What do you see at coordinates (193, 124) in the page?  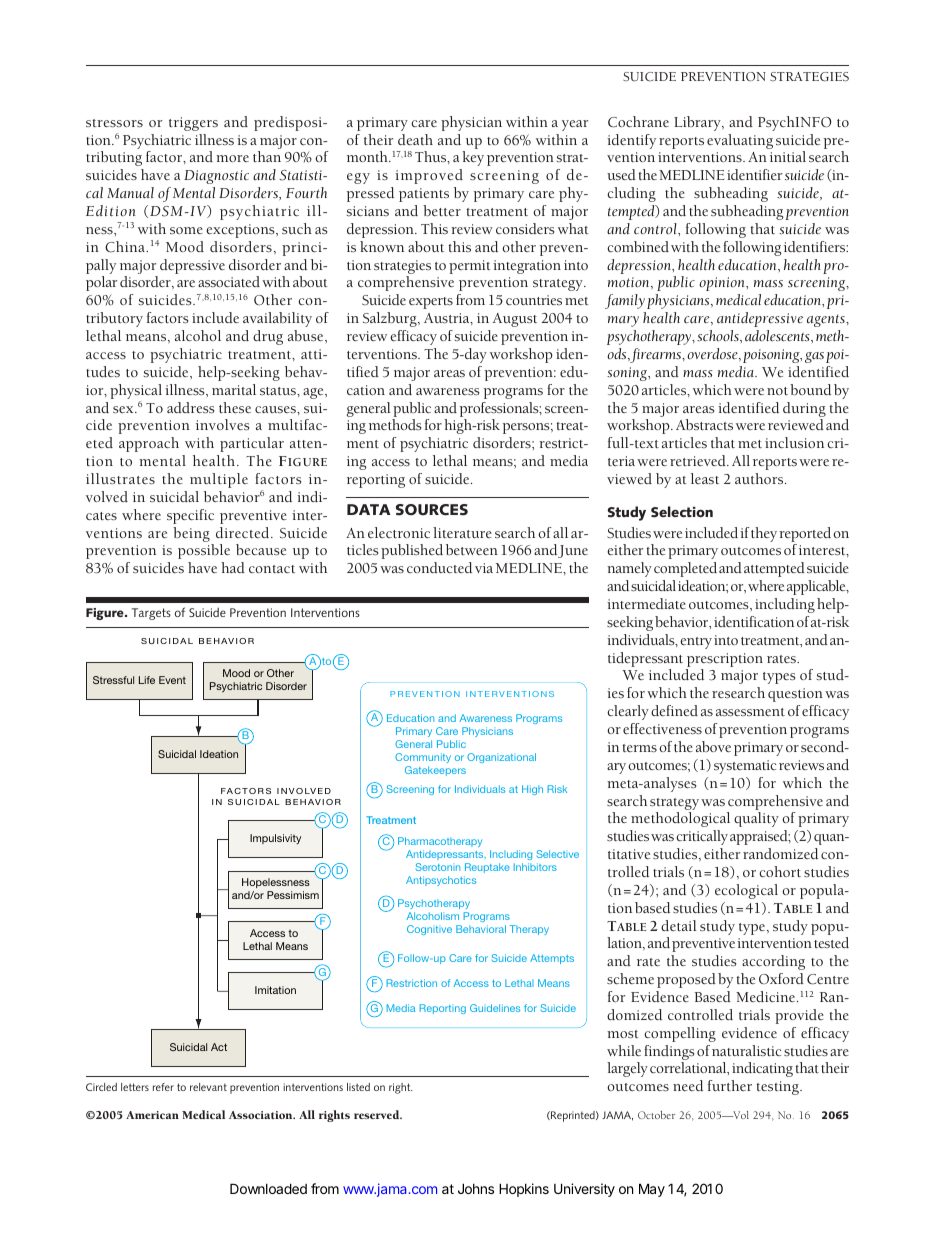 I see `triggers` at bounding box center [193, 124].
